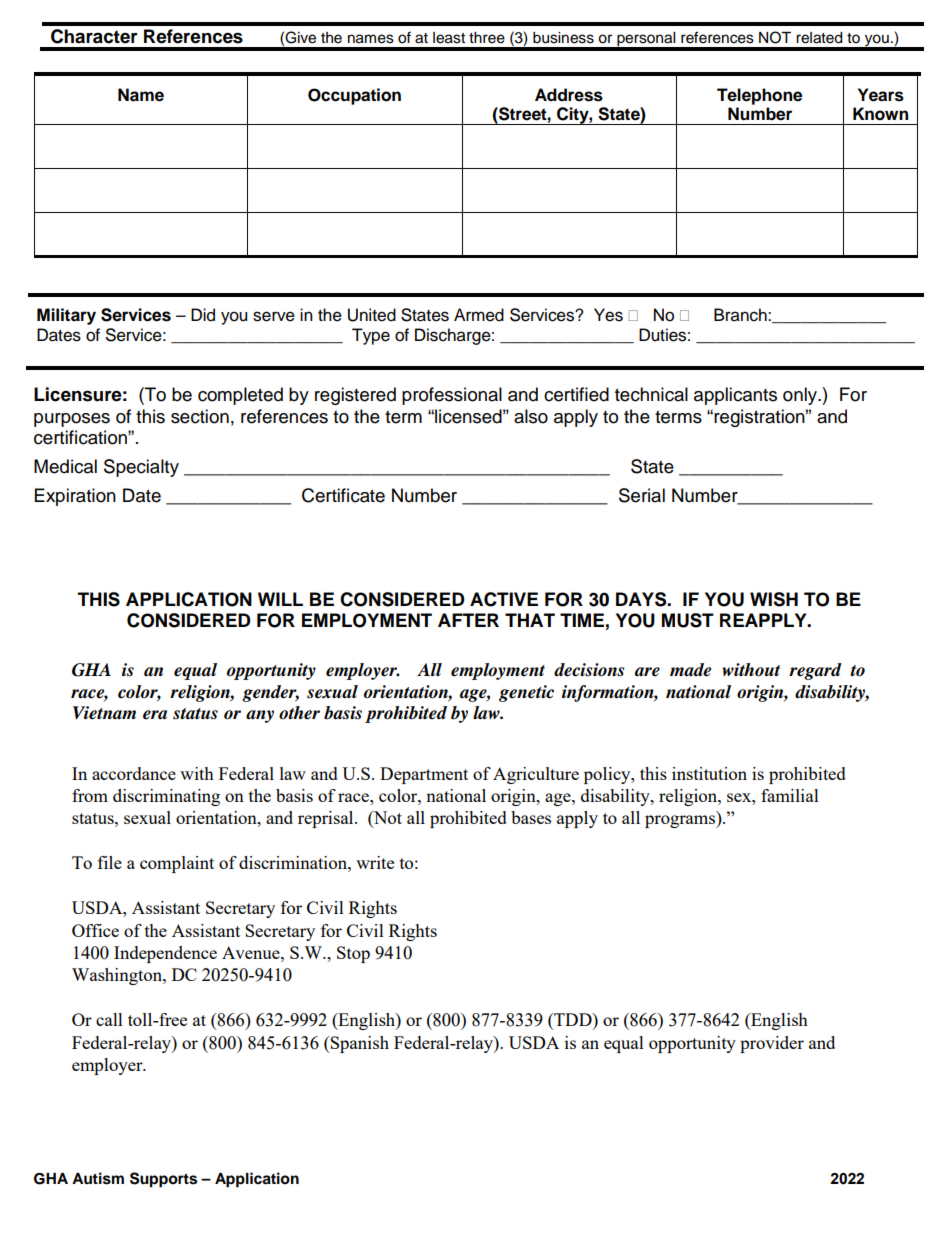 The height and width of the page is (1233, 952). Describe the element at coordinates (200, 416) in the page. I see `section` at that location.
